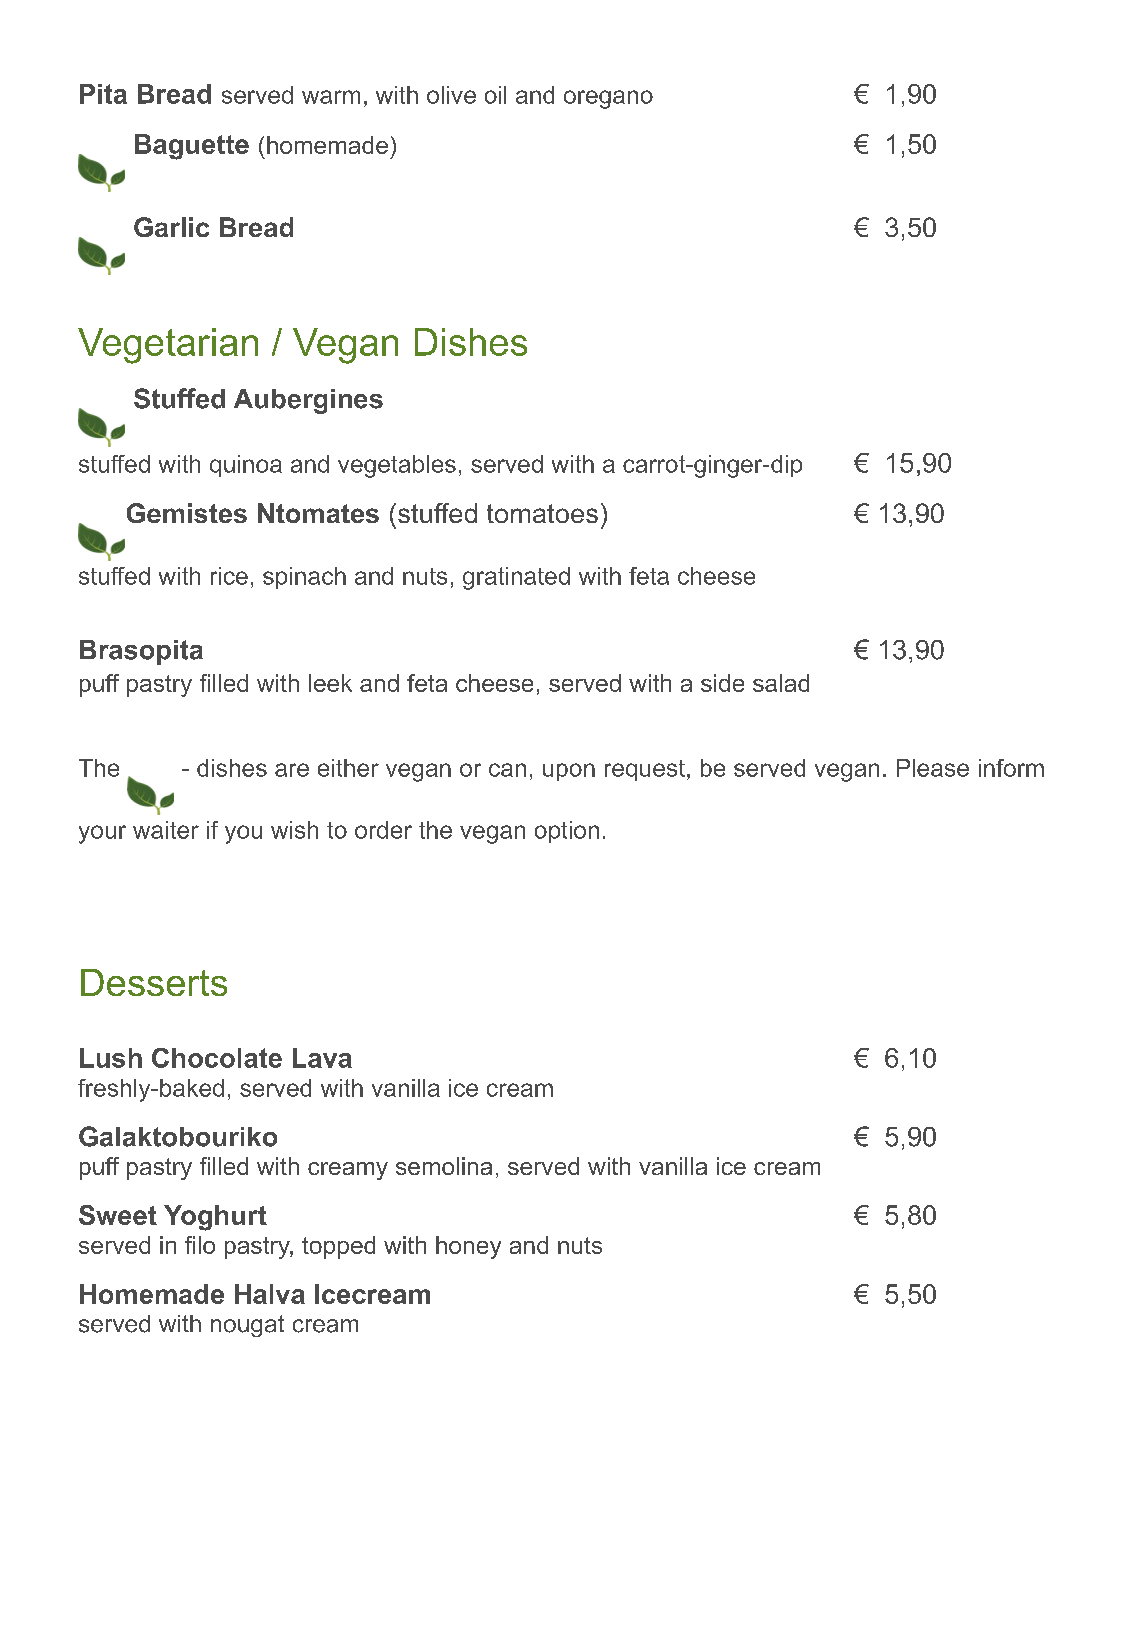 This screenshot has width=1148, height=1629. What do you see at coordinates (781, 683) in the screenshot?
I see `salad` at bounding box center [781, 683].
